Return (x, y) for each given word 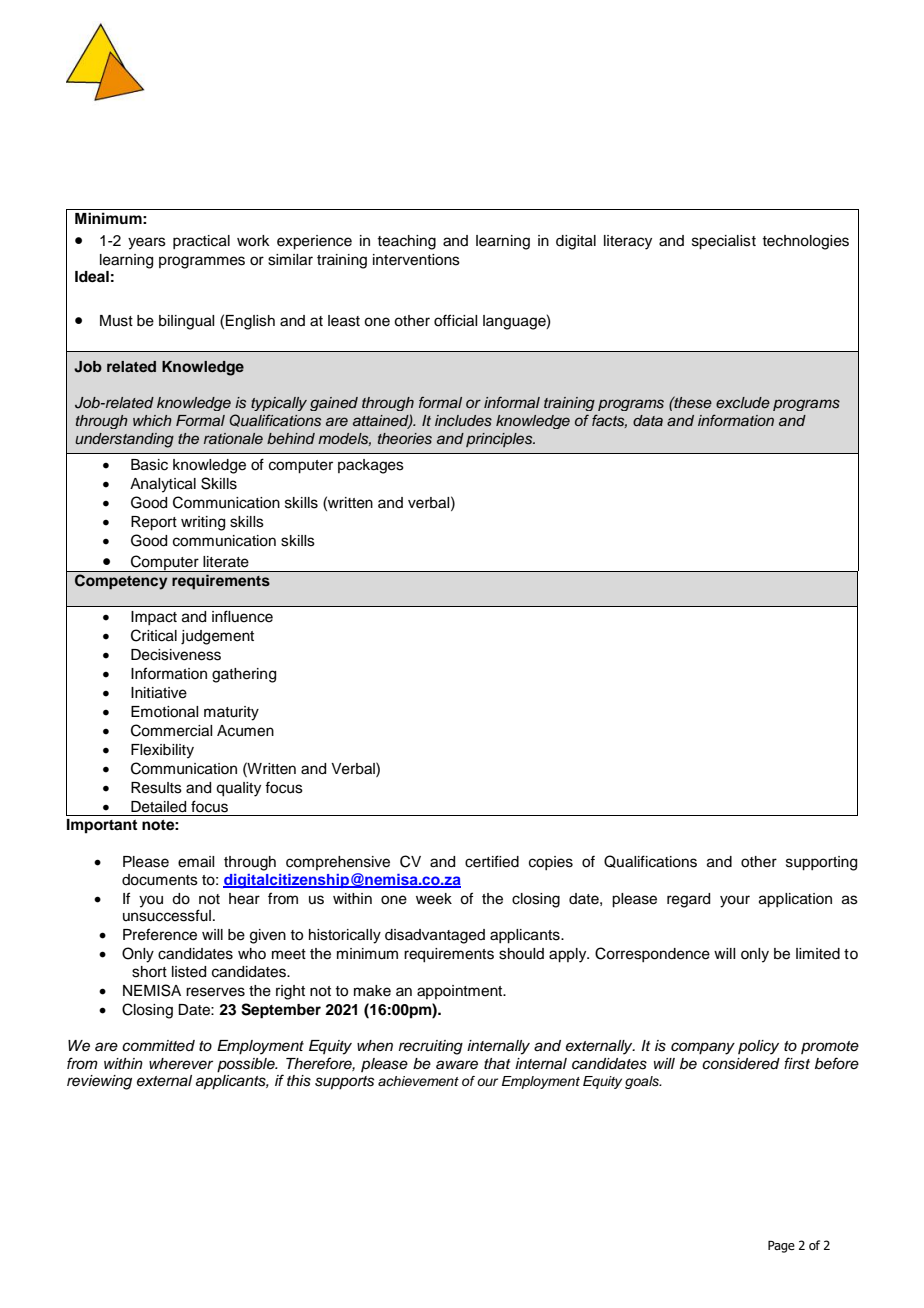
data (648, 420)
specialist (724, 242)
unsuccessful (167, 915)
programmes (202, 262)
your (735, 901)
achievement (418, 1081)
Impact (154, 618)
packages (371, 466)
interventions (416, 260)
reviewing (99, 1082)
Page (781, 1246)
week (434, 899)
